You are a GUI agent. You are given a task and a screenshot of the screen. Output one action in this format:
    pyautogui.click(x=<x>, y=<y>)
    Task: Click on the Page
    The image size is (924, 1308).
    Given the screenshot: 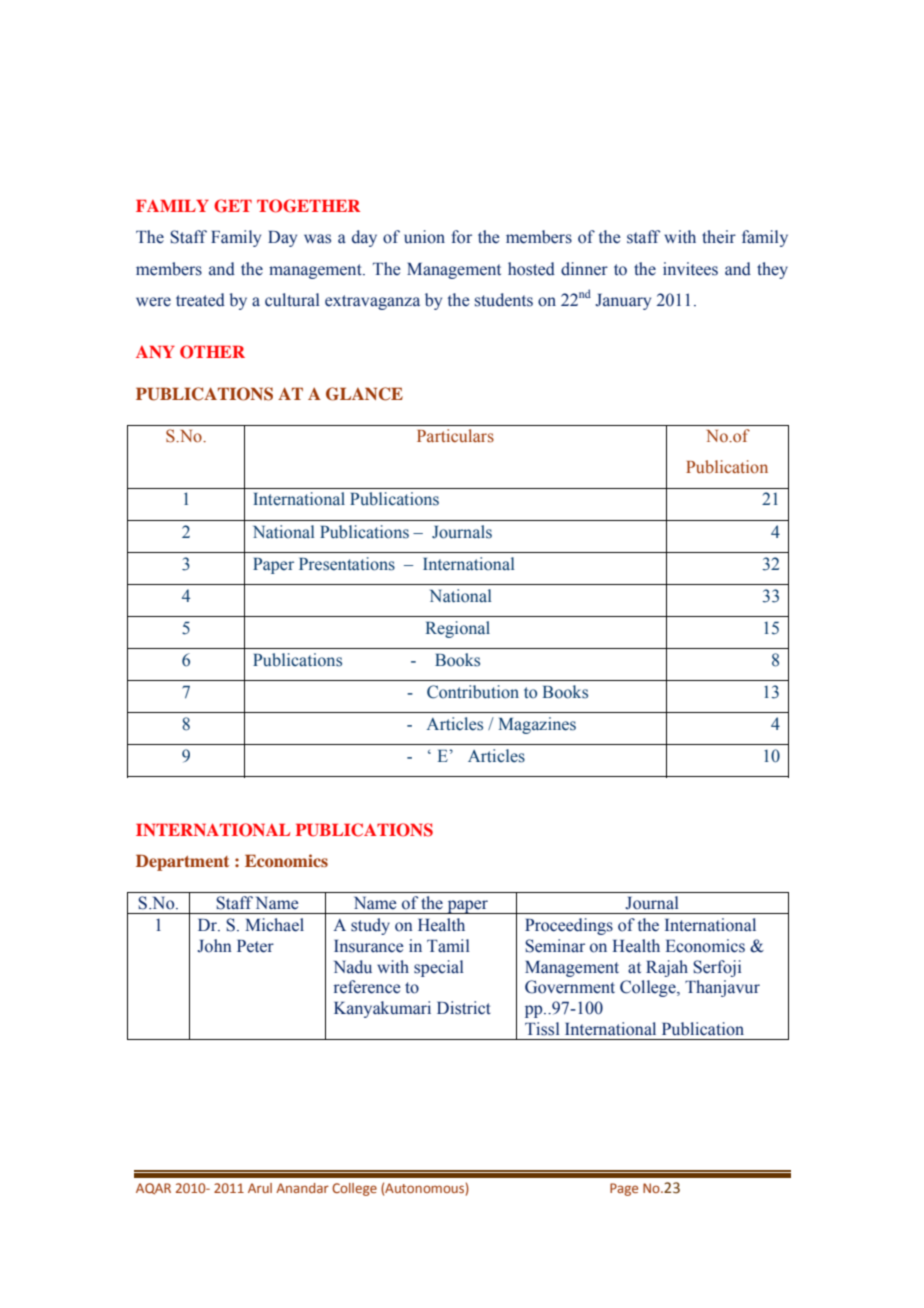 What is the action you would take?
    pyautogui.click(x=624, y=1189)
